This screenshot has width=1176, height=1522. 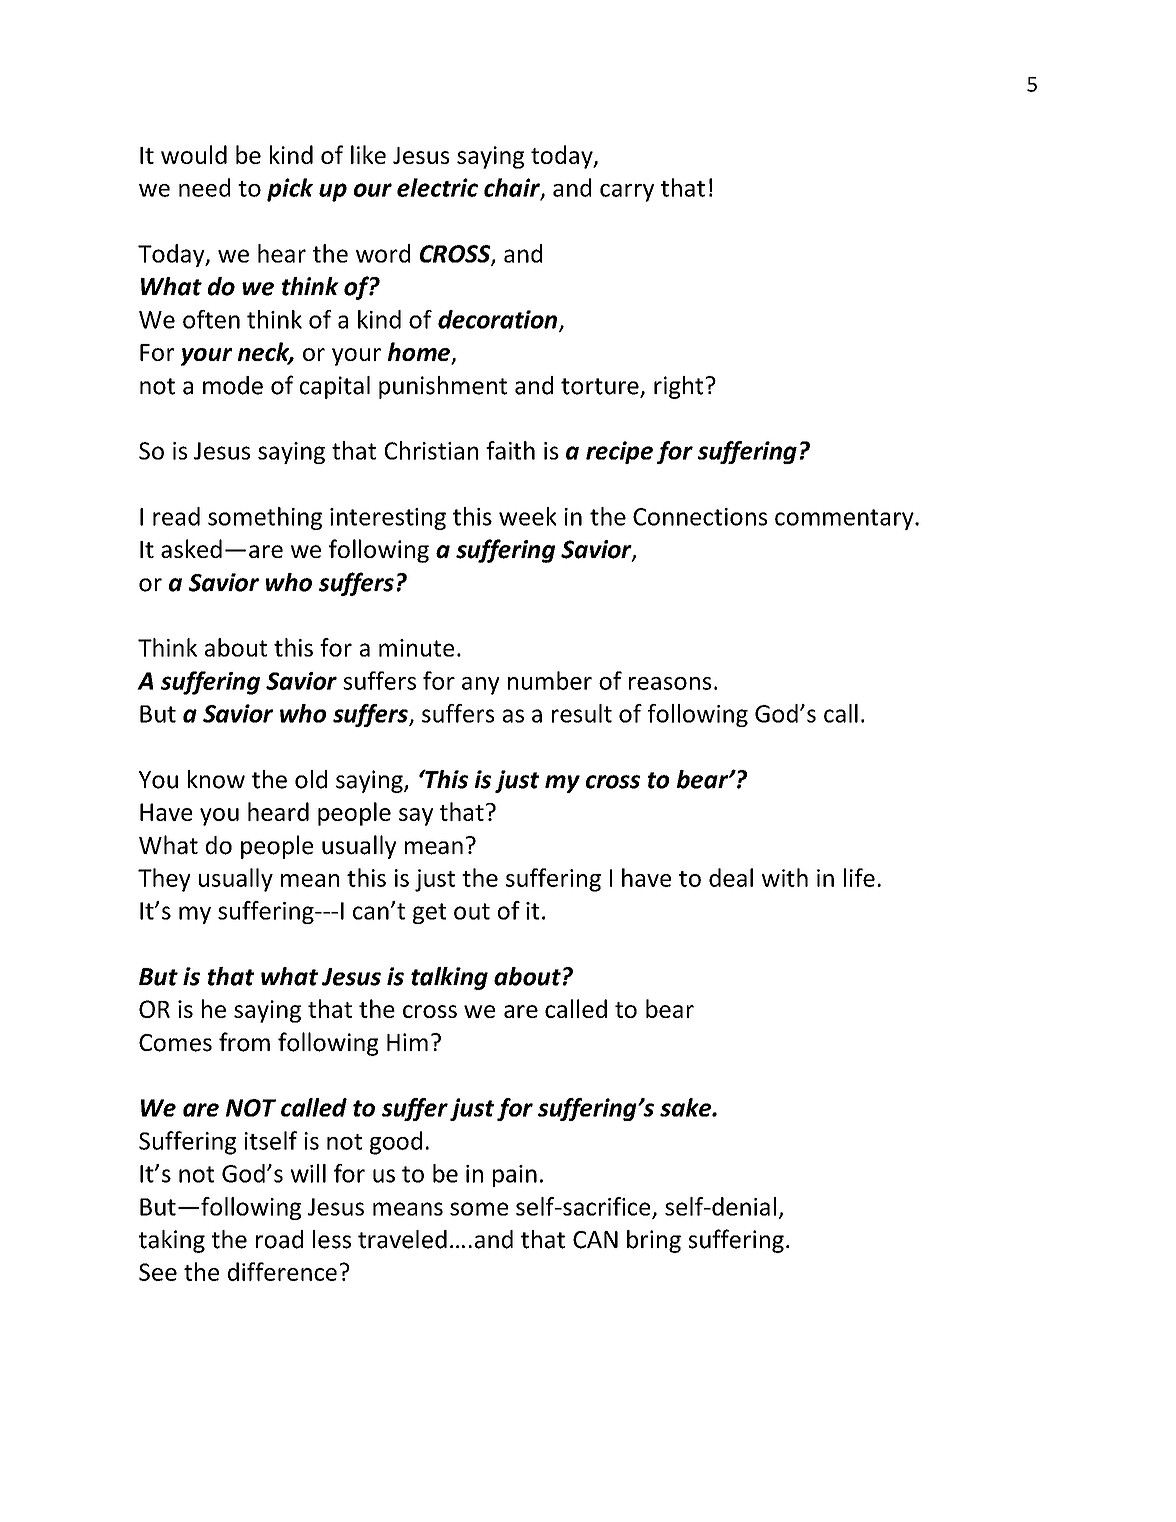 What do you see at coordinates (204, 187) in the screenshot?
I see `need` at bounding box center [204, 187].
